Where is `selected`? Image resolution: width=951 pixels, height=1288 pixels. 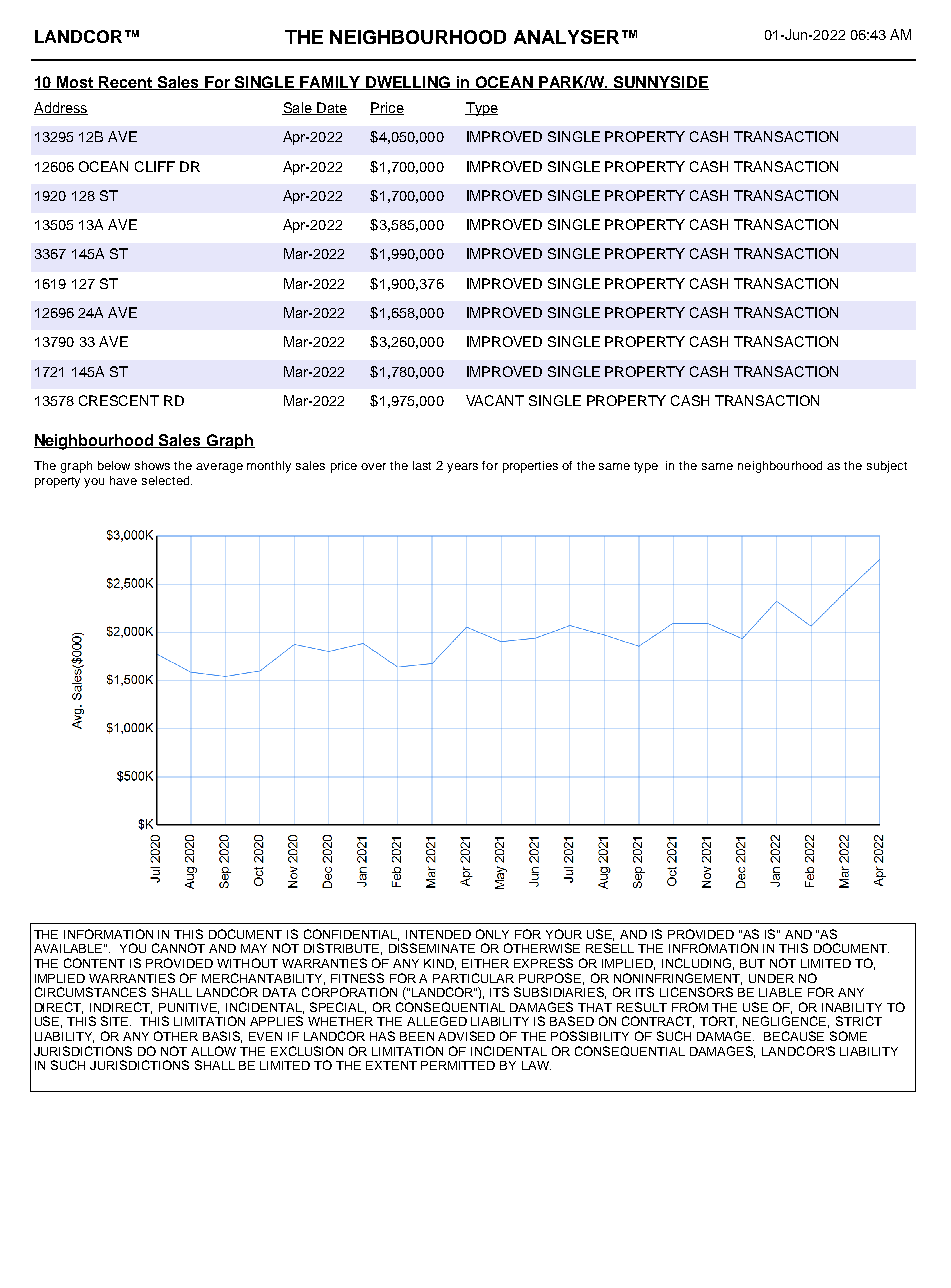
selected is located at coordinates (167, 480).
